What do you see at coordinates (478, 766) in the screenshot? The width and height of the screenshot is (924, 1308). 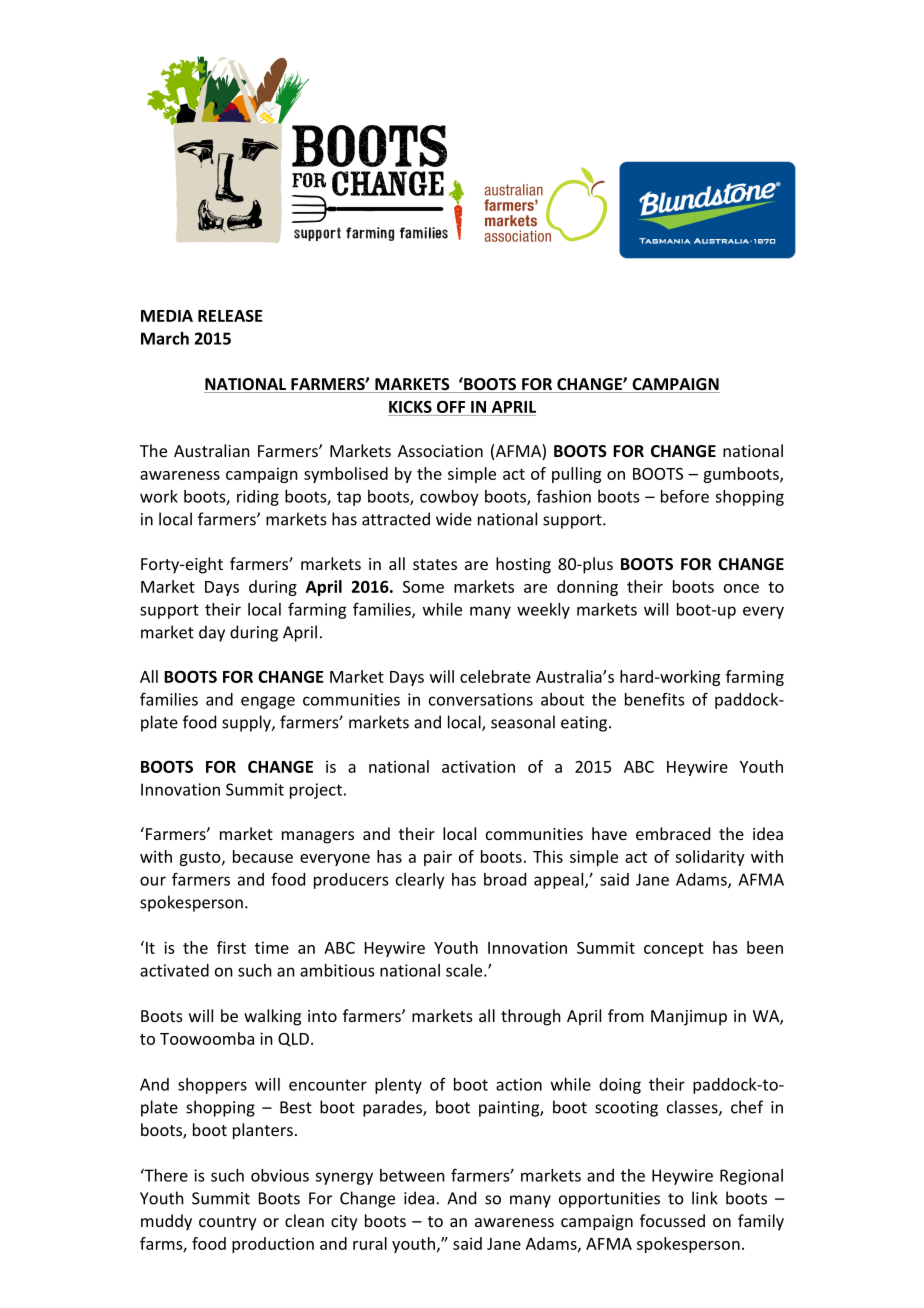 I see `activation` at bounding box center [478, 766].
